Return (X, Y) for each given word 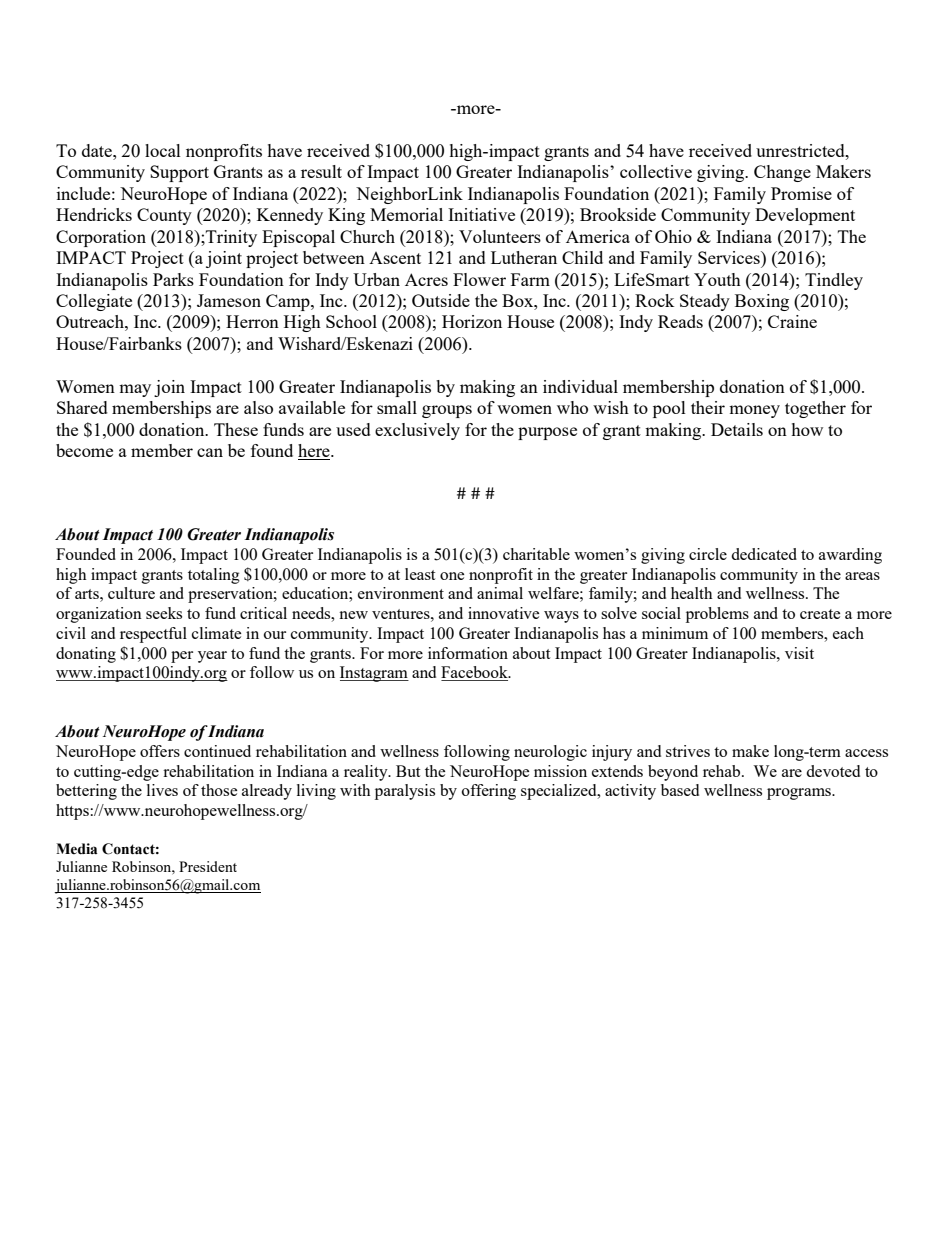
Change (782, 173)
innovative (503, 613)
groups (447, 411)
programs (800, 794)
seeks (164, 613)
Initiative (481, 214)
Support (179, 173)
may (135, 390)
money (754, 411)
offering (489, 792)
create (820, 614)
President (208, 866)
